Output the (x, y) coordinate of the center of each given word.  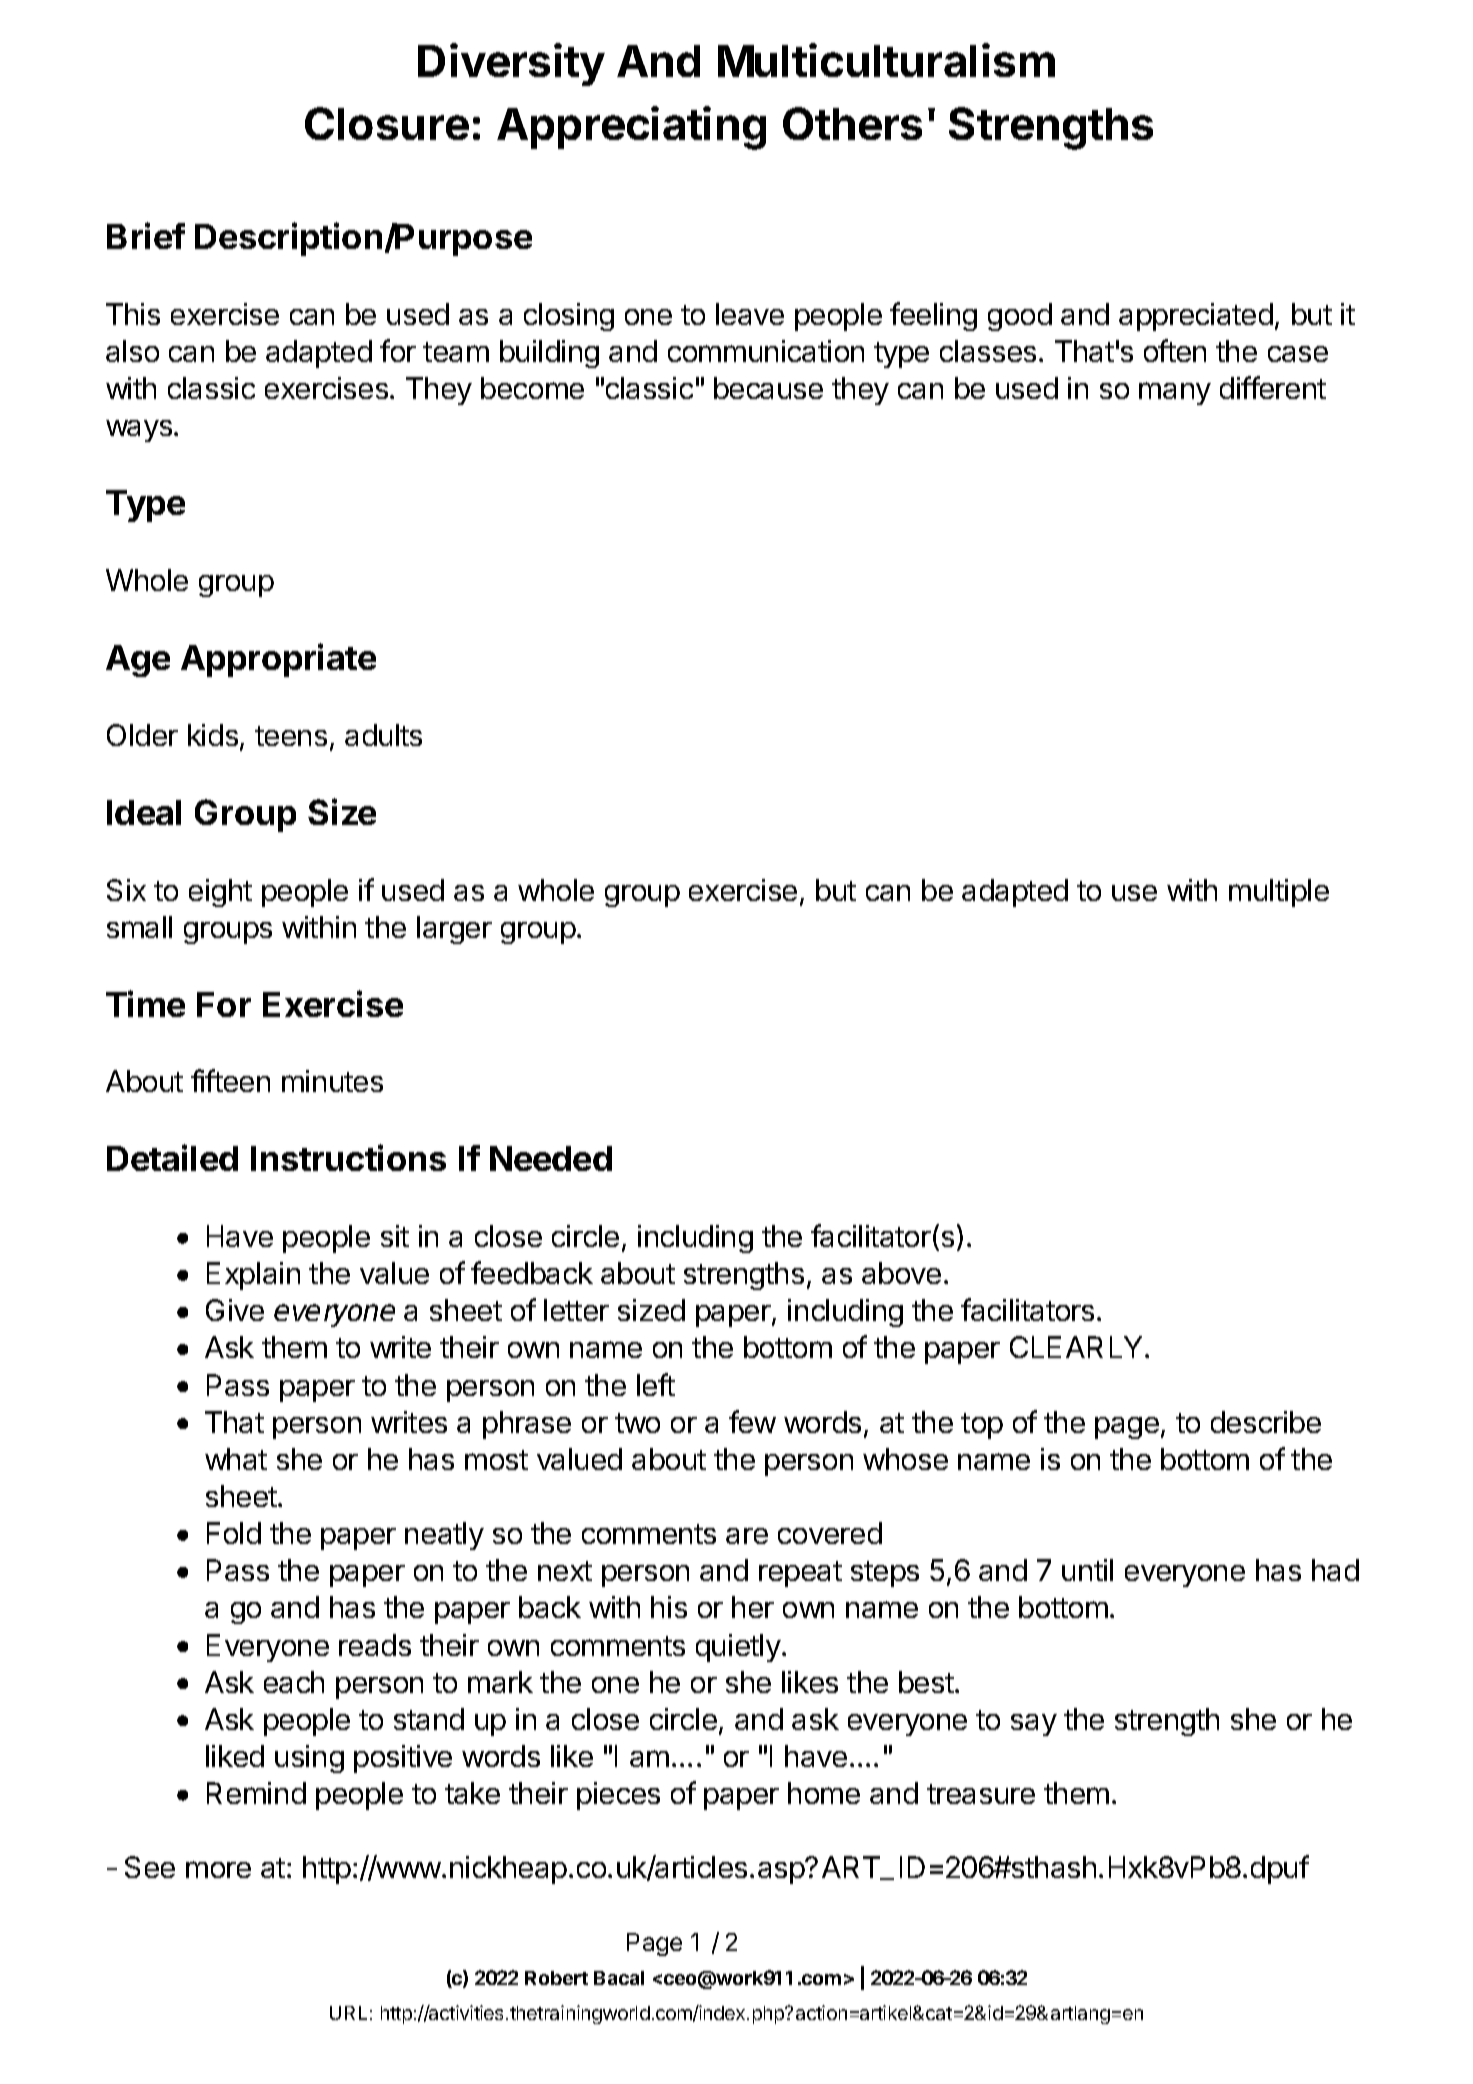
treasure (981, 1794)
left (656, 1384)
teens (291, 736)
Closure (387, 123)
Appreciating (631, 128)
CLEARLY (1076, 1347)
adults (383, 735)
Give (235, 1310)
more (218, 1869)
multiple (1279, 893)
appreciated (1196, 317)
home (824, 1793)
